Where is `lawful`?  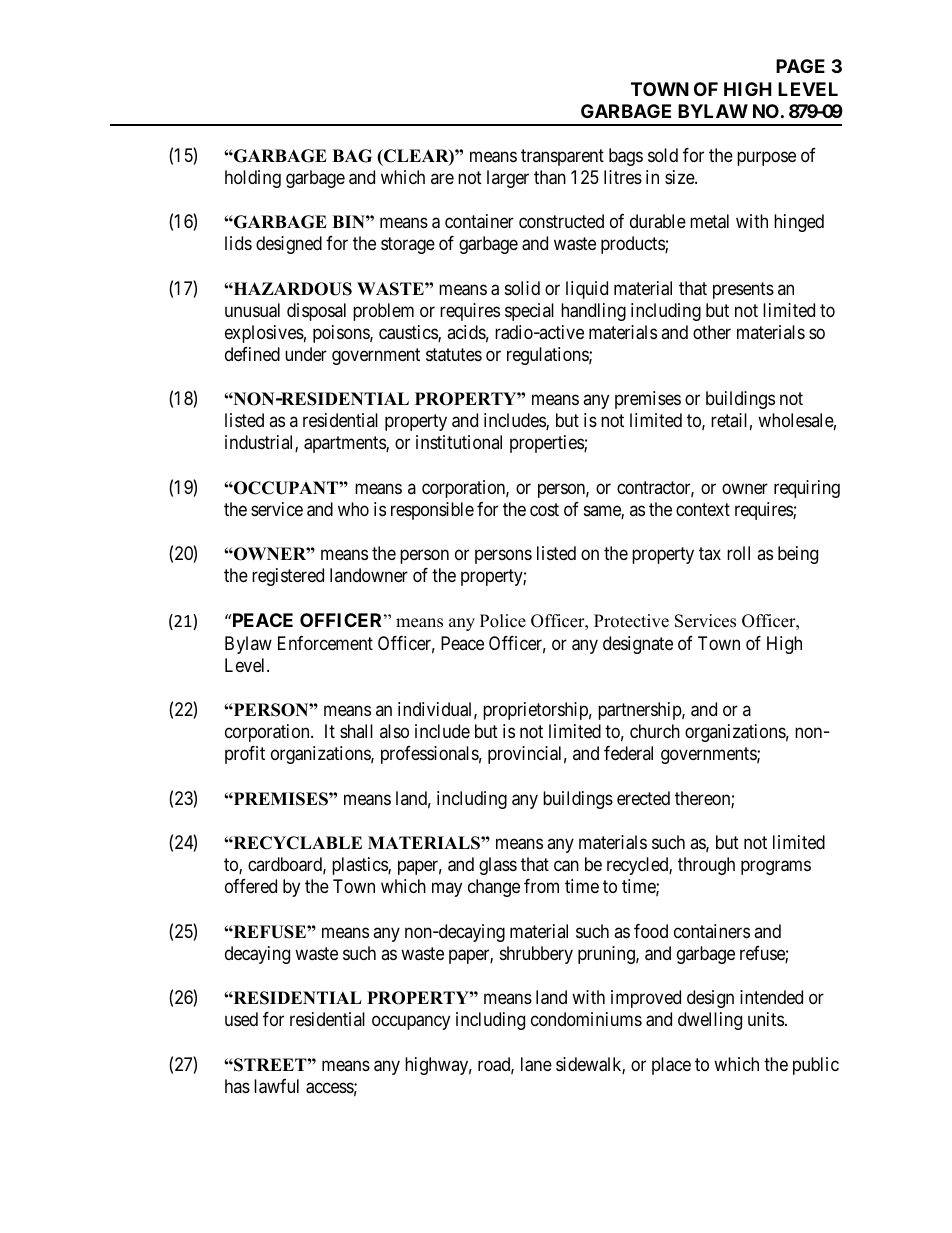 lawful is located at coordinates (276, 1086).
